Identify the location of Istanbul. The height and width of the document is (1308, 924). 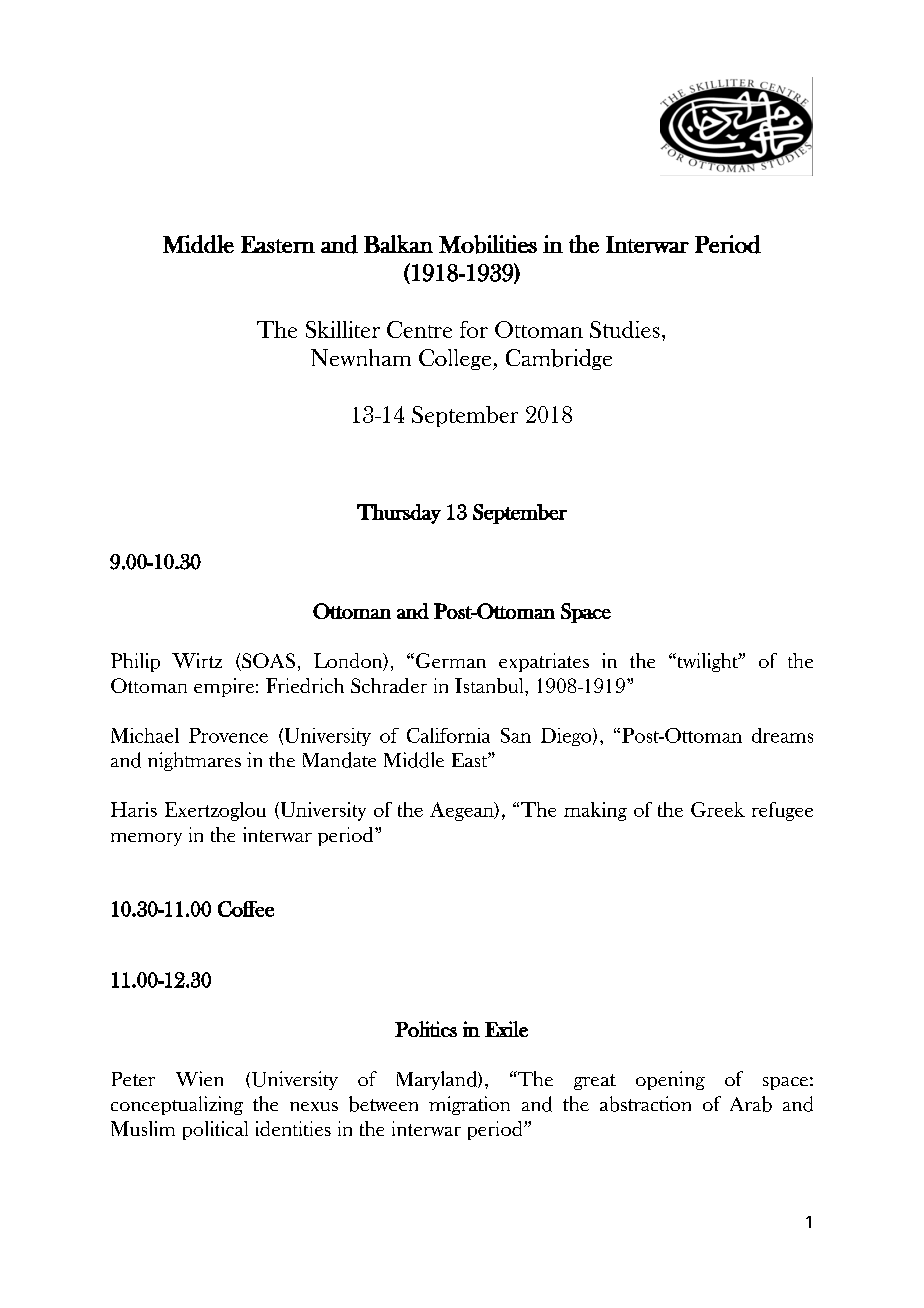
(490, 685).
